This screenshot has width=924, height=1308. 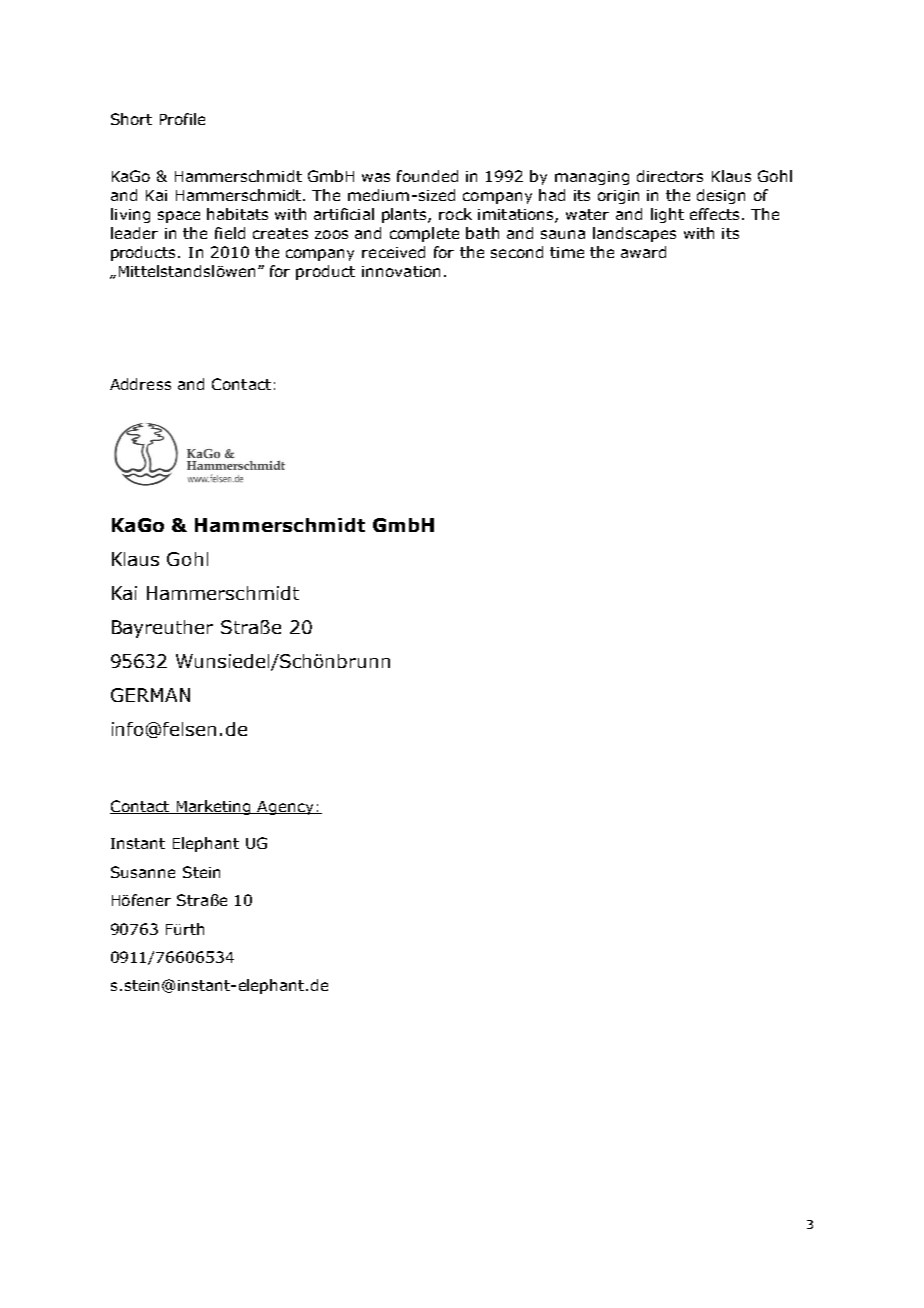 What do you see at coordinates (427, 176) in the screenshot?
I see `founded` at bounding box center [427, 176].
